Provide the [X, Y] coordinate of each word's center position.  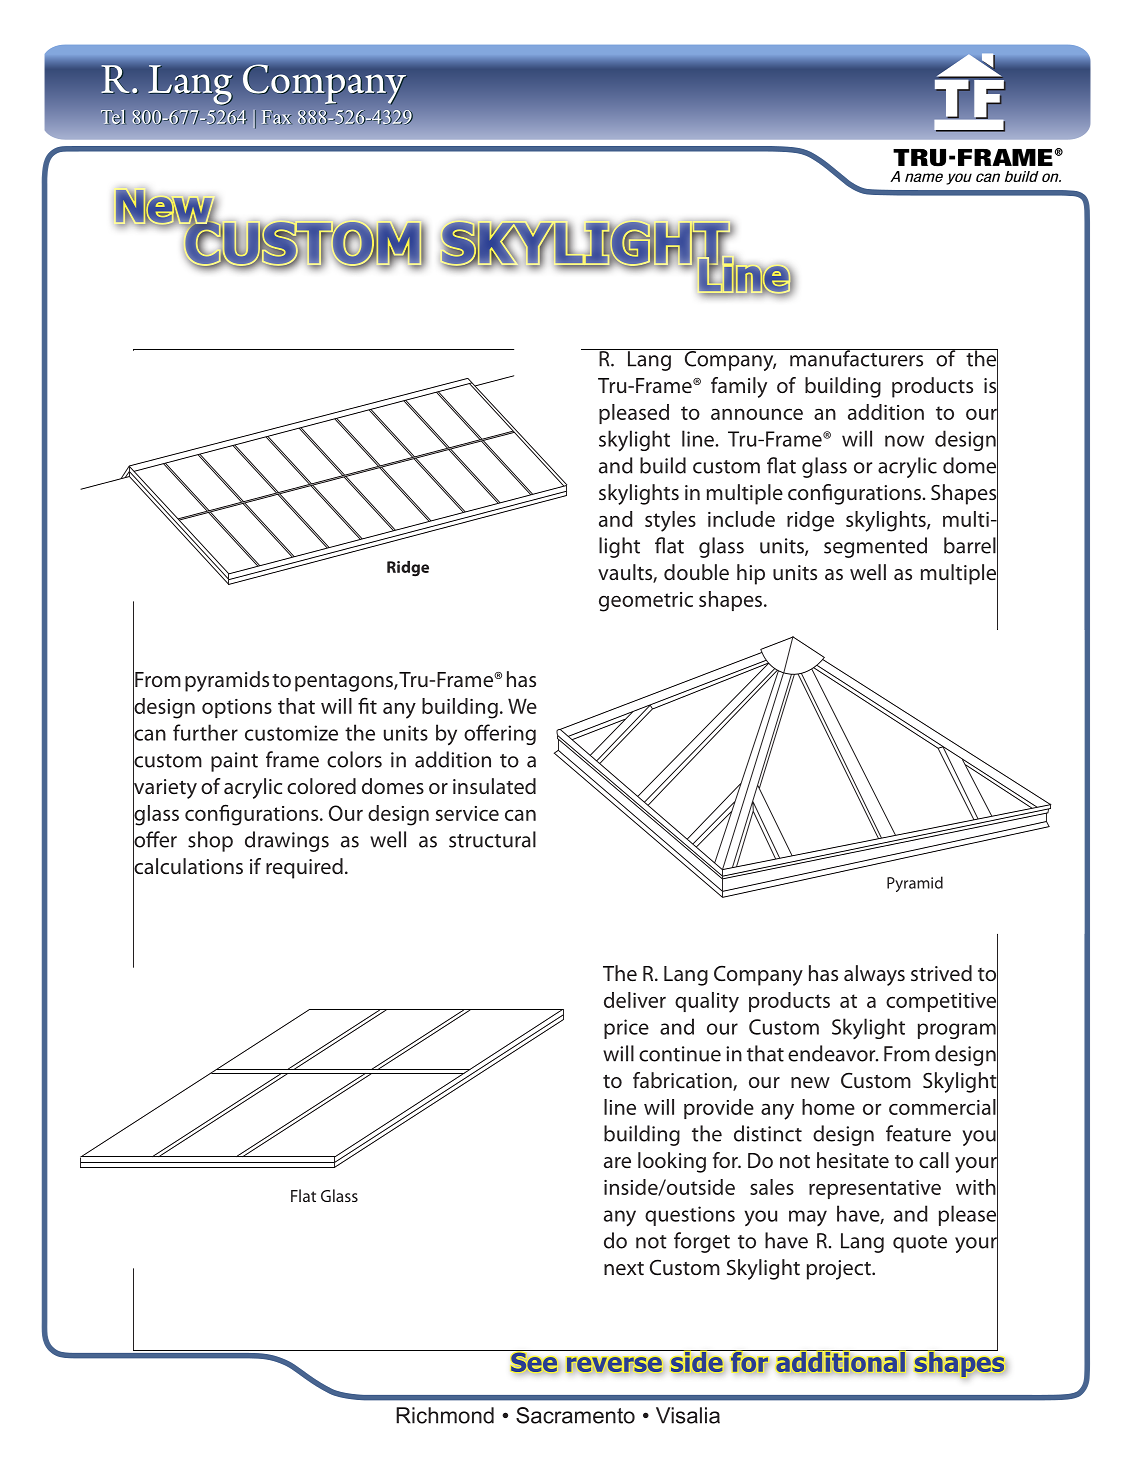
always [874, 975]
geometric [646, 602]
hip [751, 574]
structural [492, 839]
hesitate [853, 1160]
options [237, 708]
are [617, 1162]
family [739, 387]
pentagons [345, 683]
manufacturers [857, 358]
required [304, 868]
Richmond [445, 1415]
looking [672, 1162]
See [534, 1362]
